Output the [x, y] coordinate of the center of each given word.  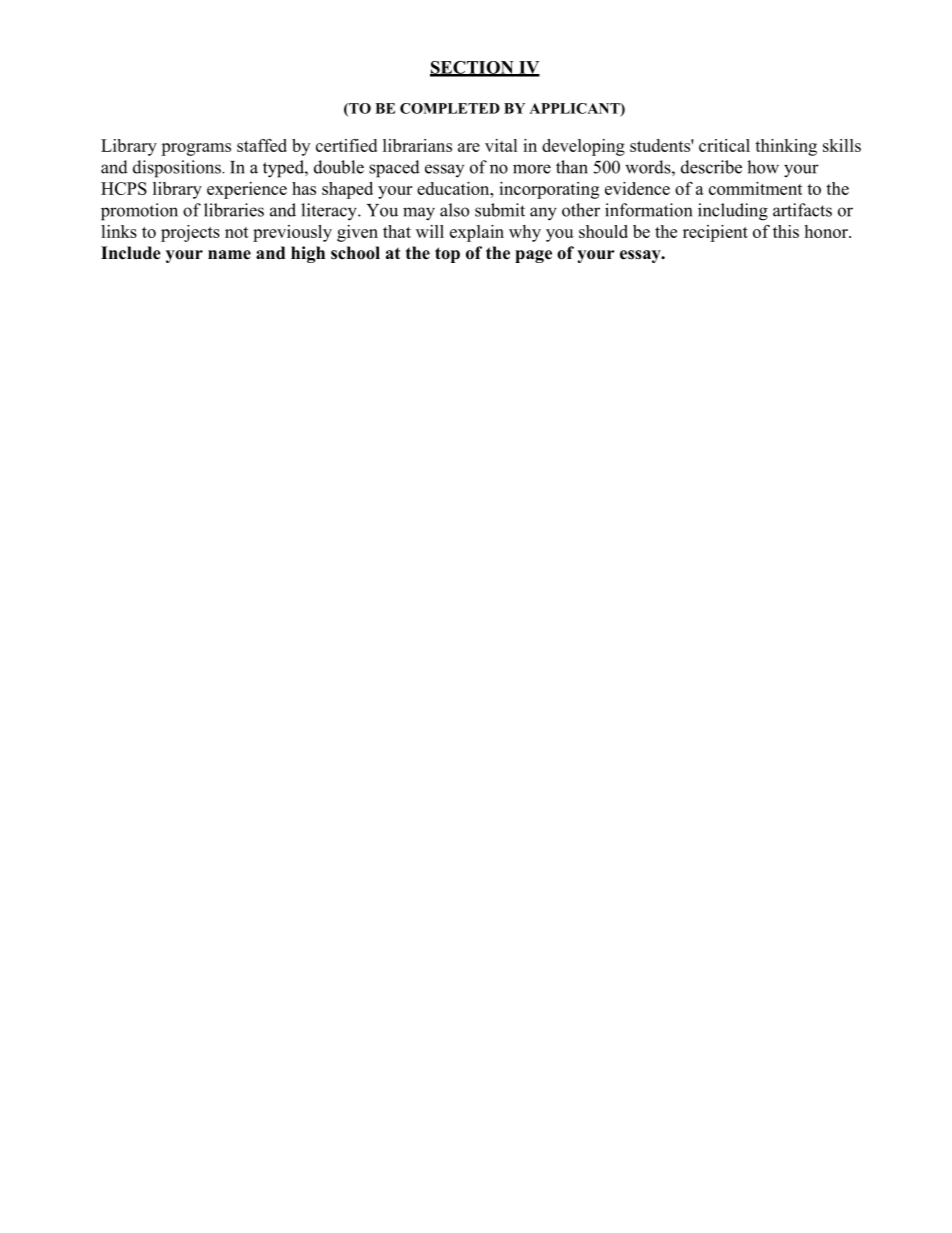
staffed [262, 145]
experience [247, 190]
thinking [786, 147]
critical [724, 145]
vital [501, 145]
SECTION [473, 68]
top [447, 255]
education [454, 188]
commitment [756, 188]
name [229, 255]
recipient [715, 233]
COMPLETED [450, 108]
